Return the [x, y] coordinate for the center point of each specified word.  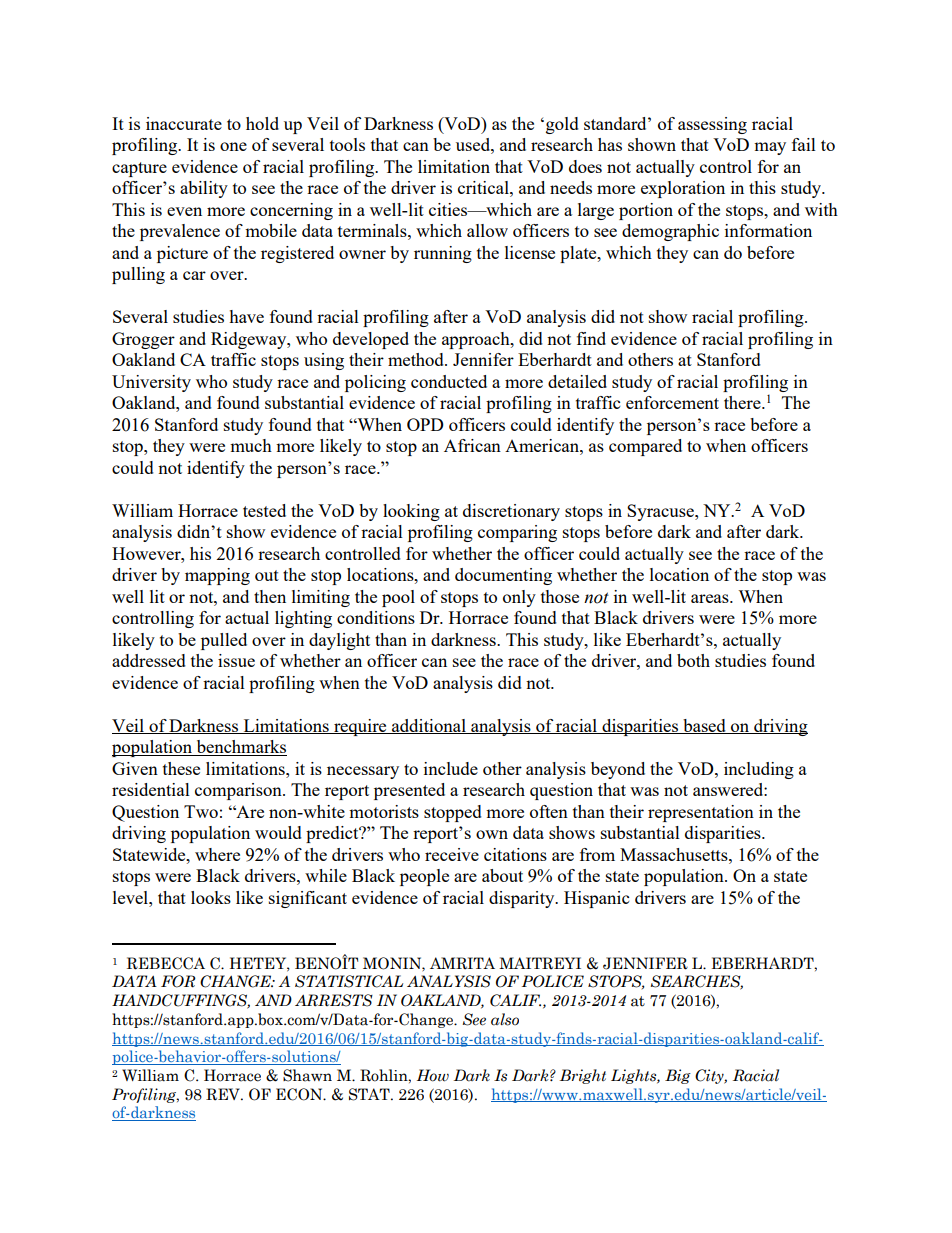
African [472, 445]
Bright [583, 1076]
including [759, 770]
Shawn [307, 1075]
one [233, 146]
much [251, 445]
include [451, 768]
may [770, 148]
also [505, 1019]
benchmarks [240, 748]
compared [645, 447]
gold [562, 125]
